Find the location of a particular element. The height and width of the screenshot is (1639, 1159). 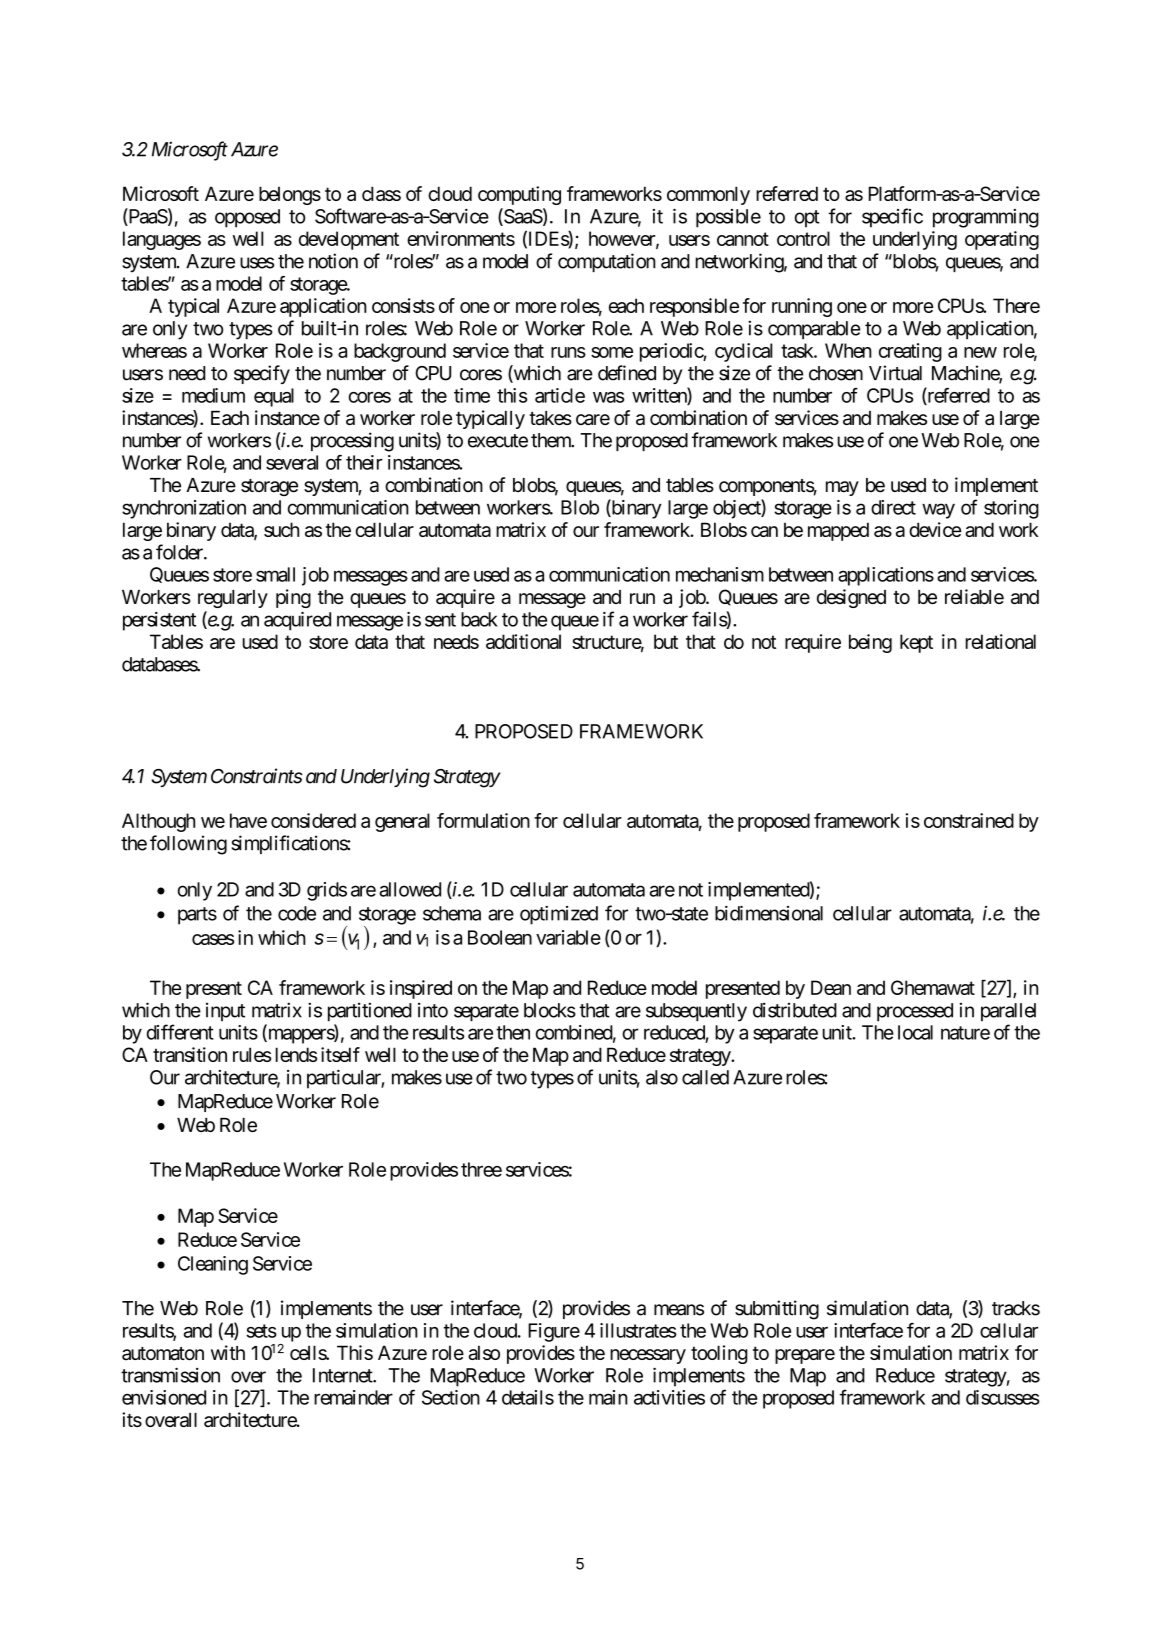

opposed is located at coordinates (247, 218).
